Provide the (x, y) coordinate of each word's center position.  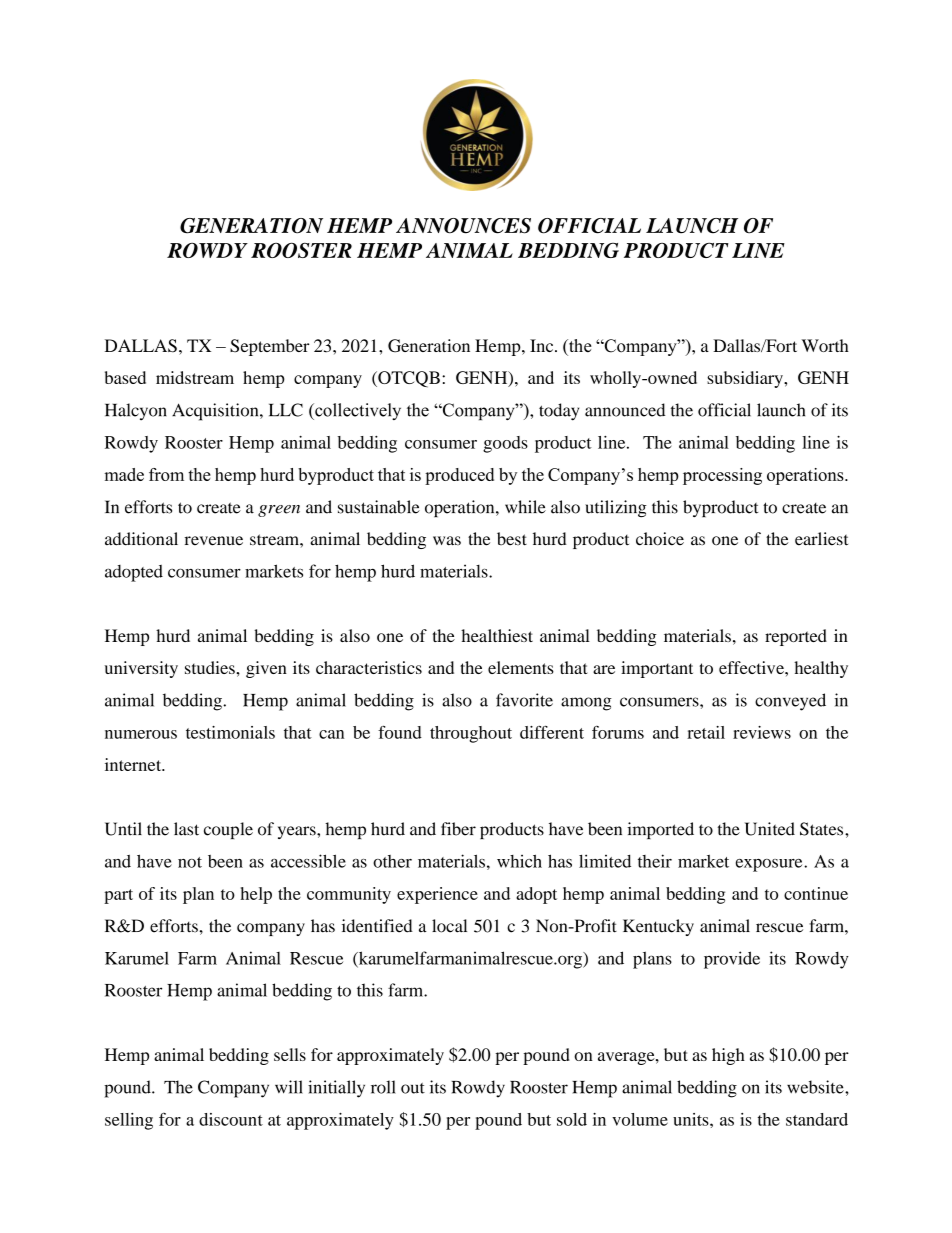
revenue (214, 541)
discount (231, 1119)
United (770, 829)
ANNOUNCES (463, 226)
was (447, 541)
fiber (458, 829)
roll (383, 1087)
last (186, 829)
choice (660, 539)
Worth (825, 345)
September (270, 347)
